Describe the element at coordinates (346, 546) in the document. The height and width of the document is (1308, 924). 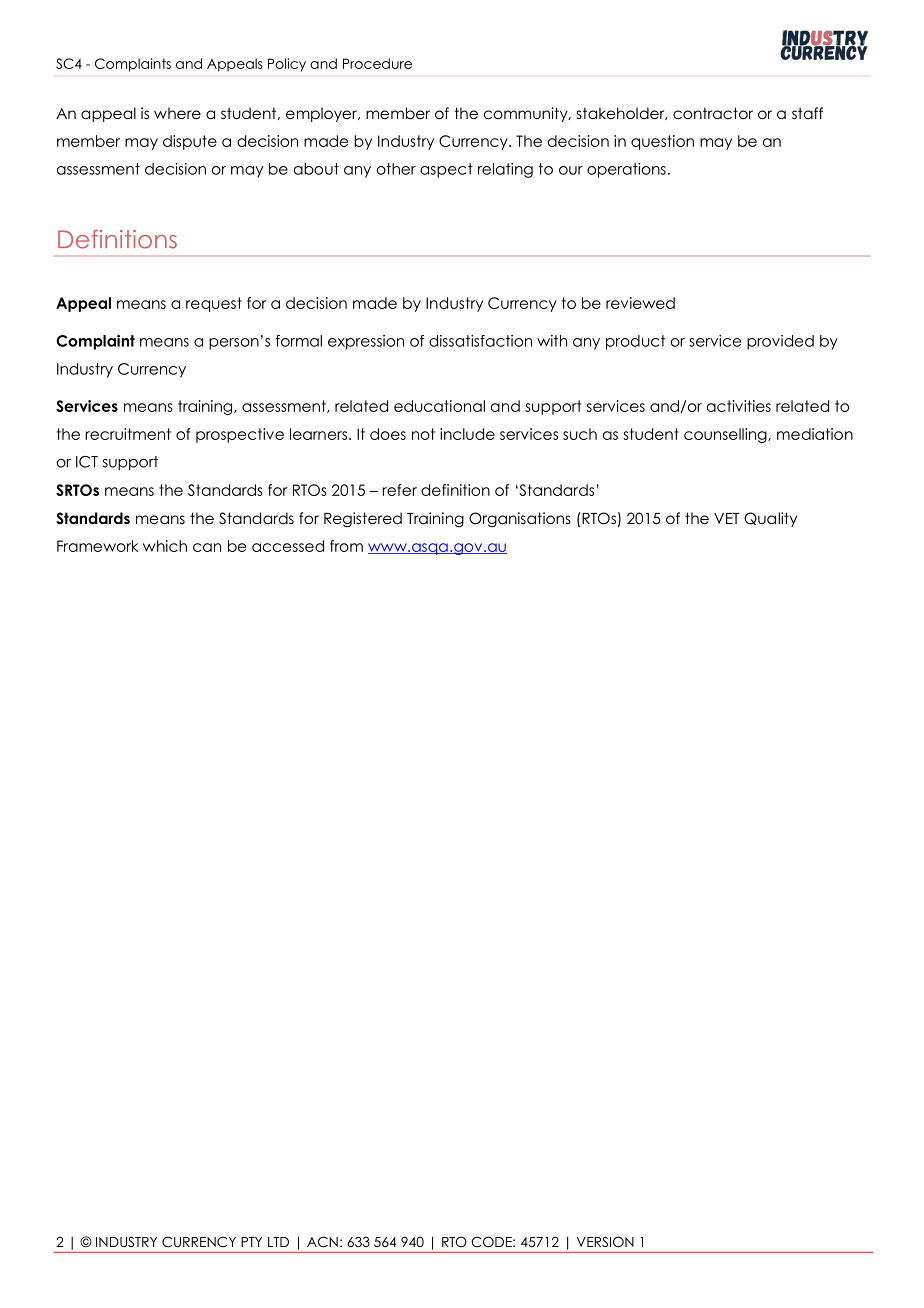
I see `from` at that location.
